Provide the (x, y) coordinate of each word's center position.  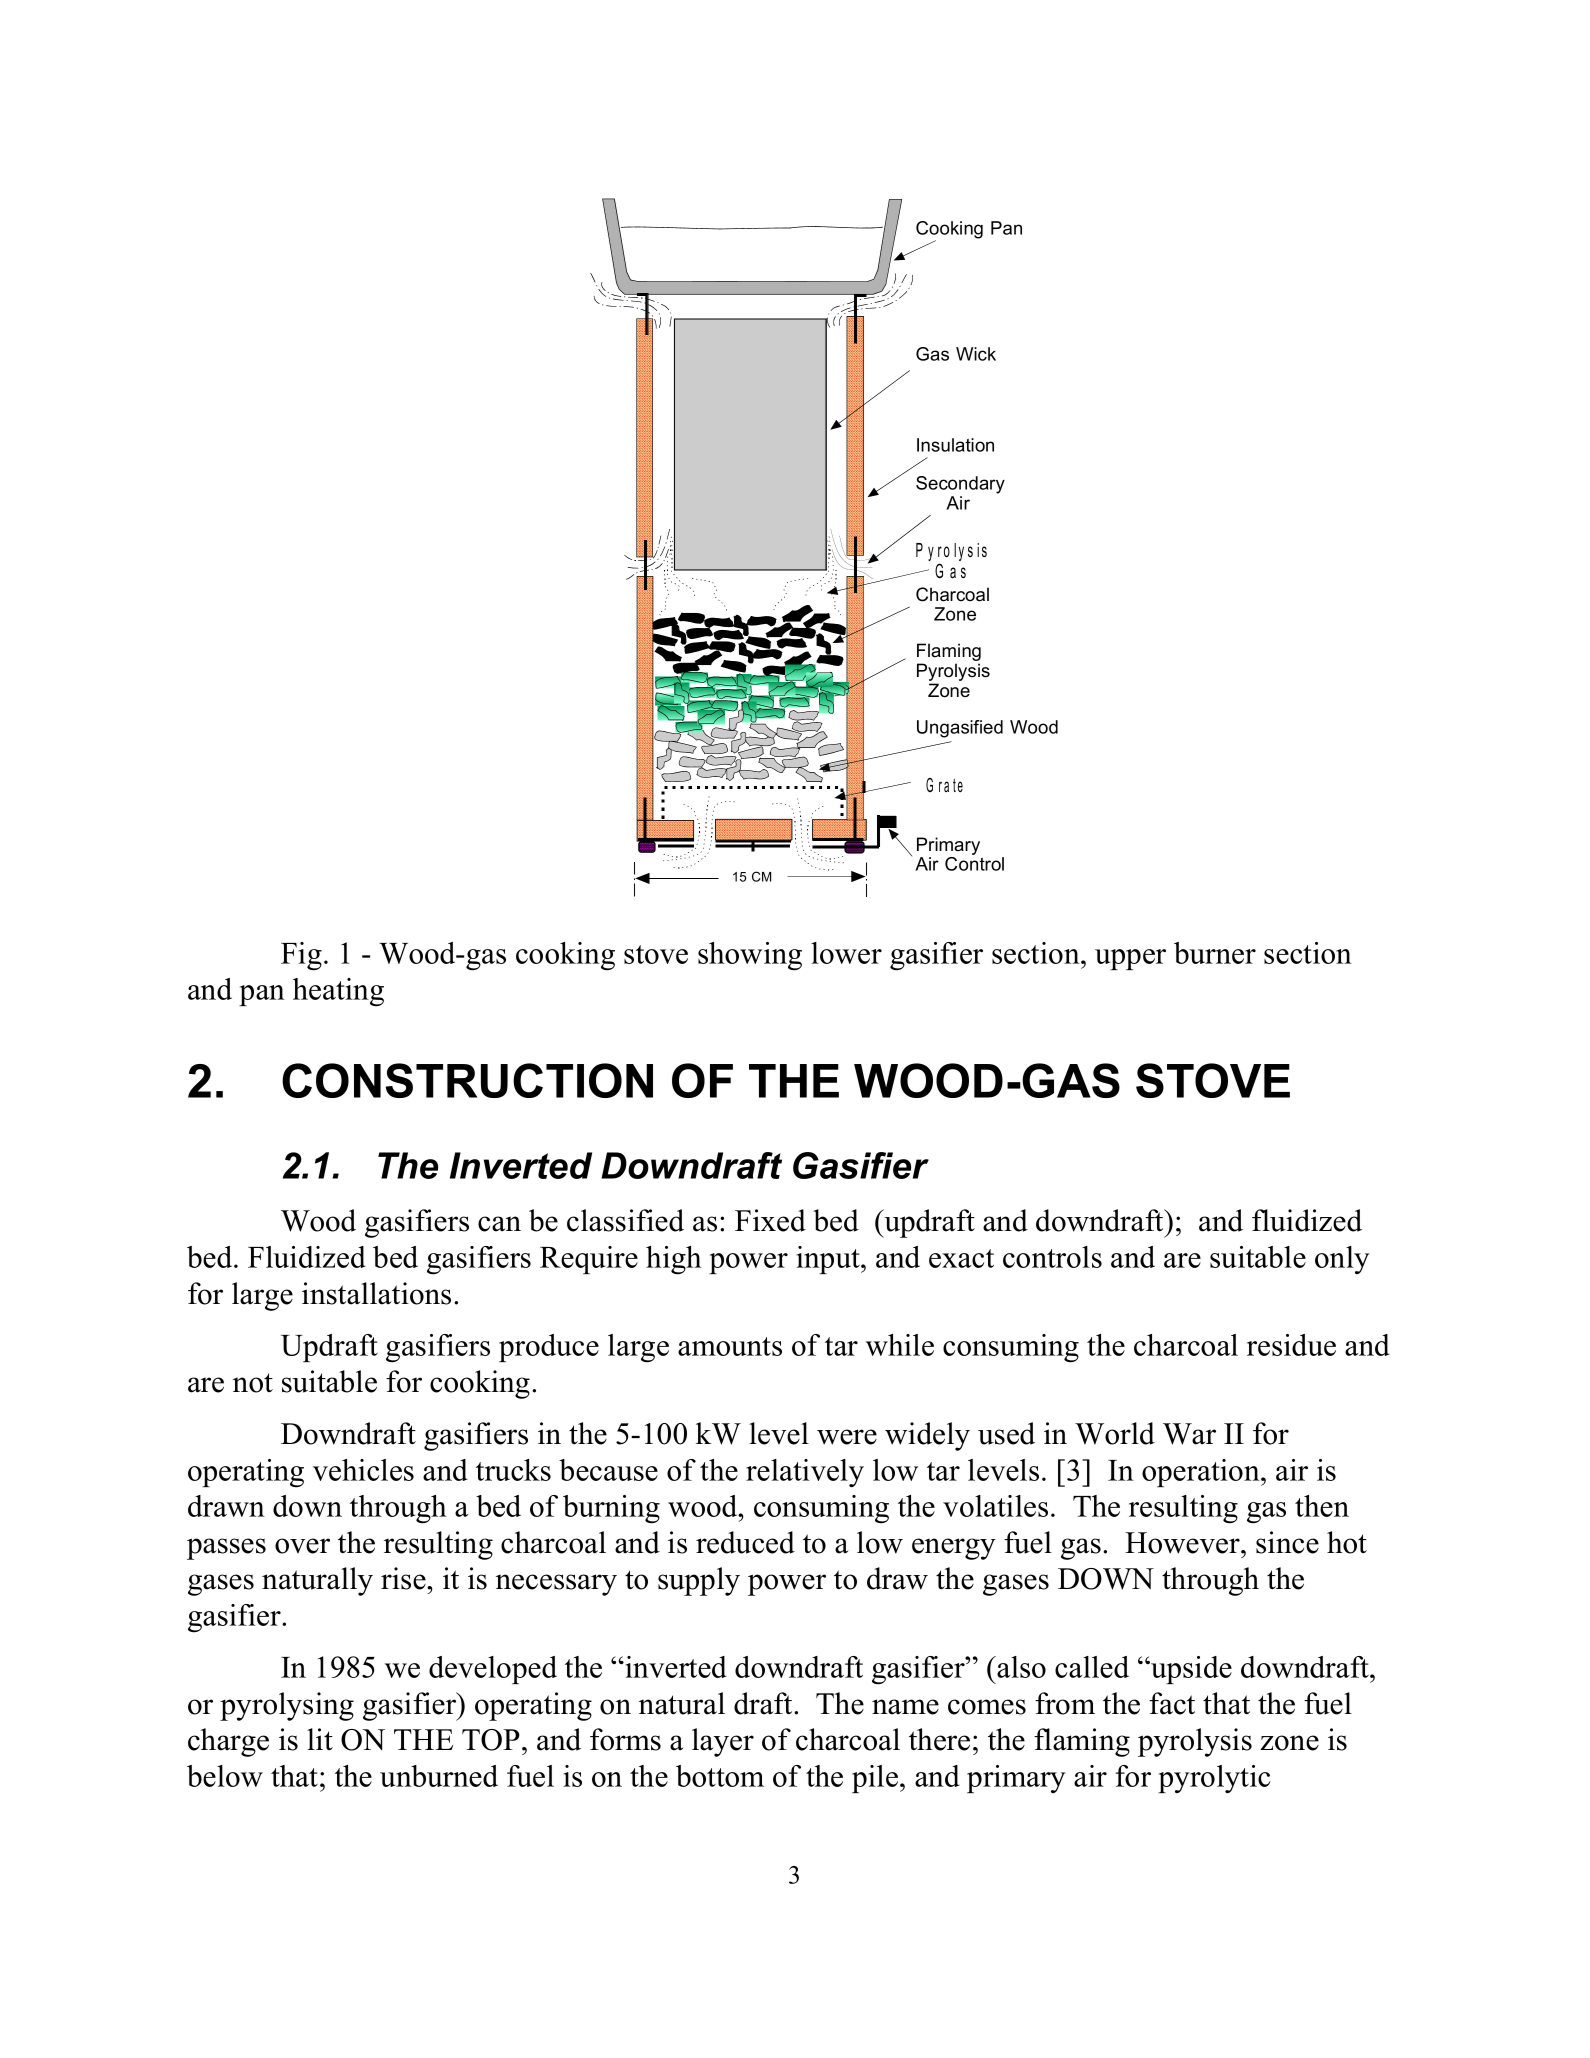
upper (1130, 959)
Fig (301, 956)
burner (1215, 953)
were (847, 1437)
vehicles (363, 1470)
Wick (976, 354)
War (1189, 1434)
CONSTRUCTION (467, 1080)
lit (320, 1739)
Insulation (955, 445)
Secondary (960, 485)
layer (723, 1742)
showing (750, 956)
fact (1172, 1703)
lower (846, 953)
